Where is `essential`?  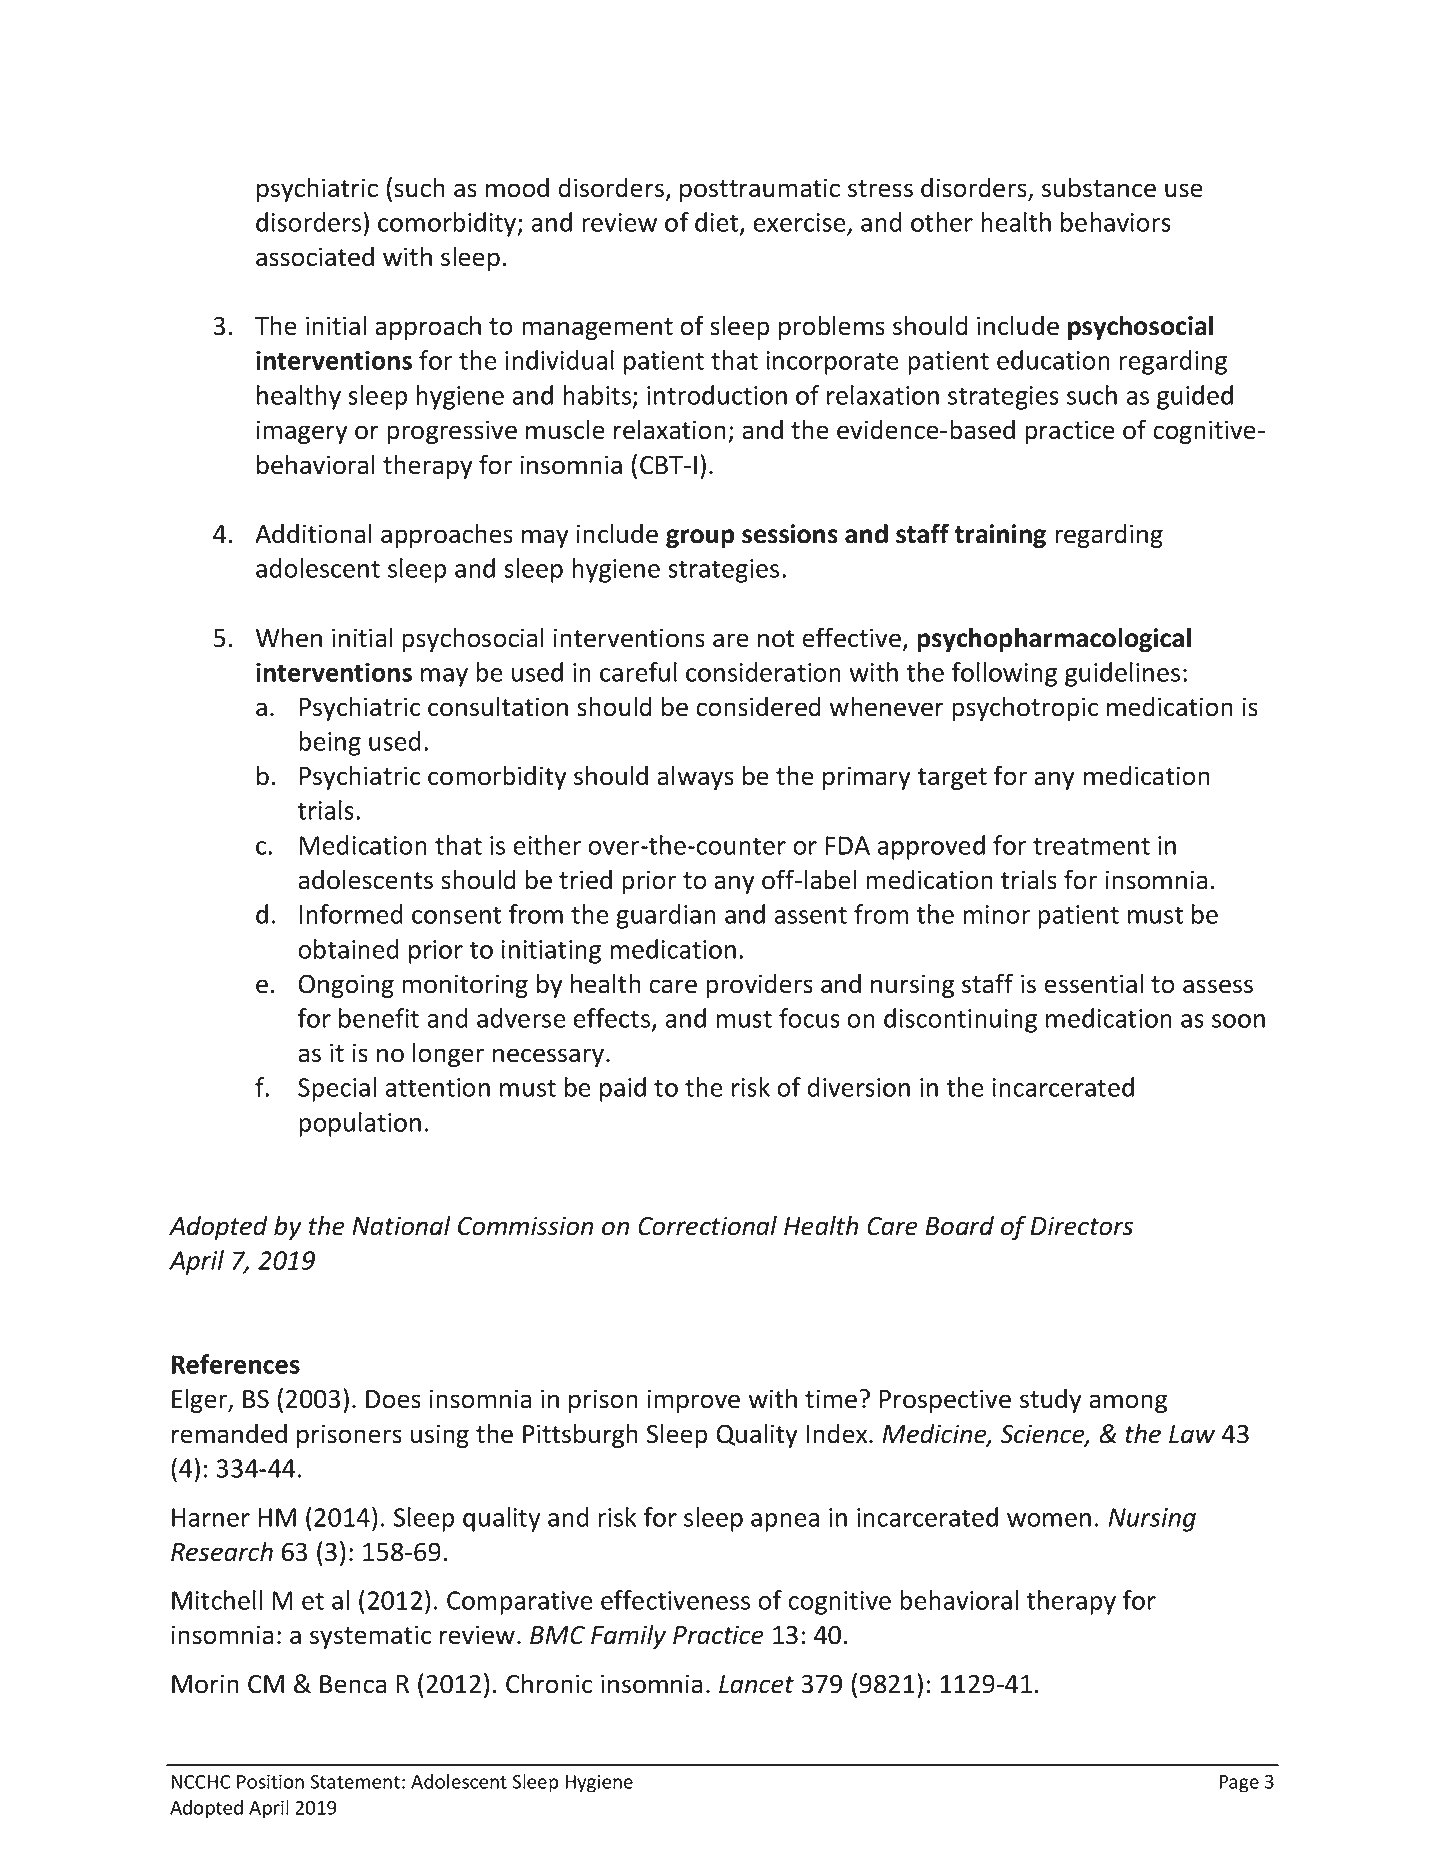
essential is located at coordinates (1093, 983).
